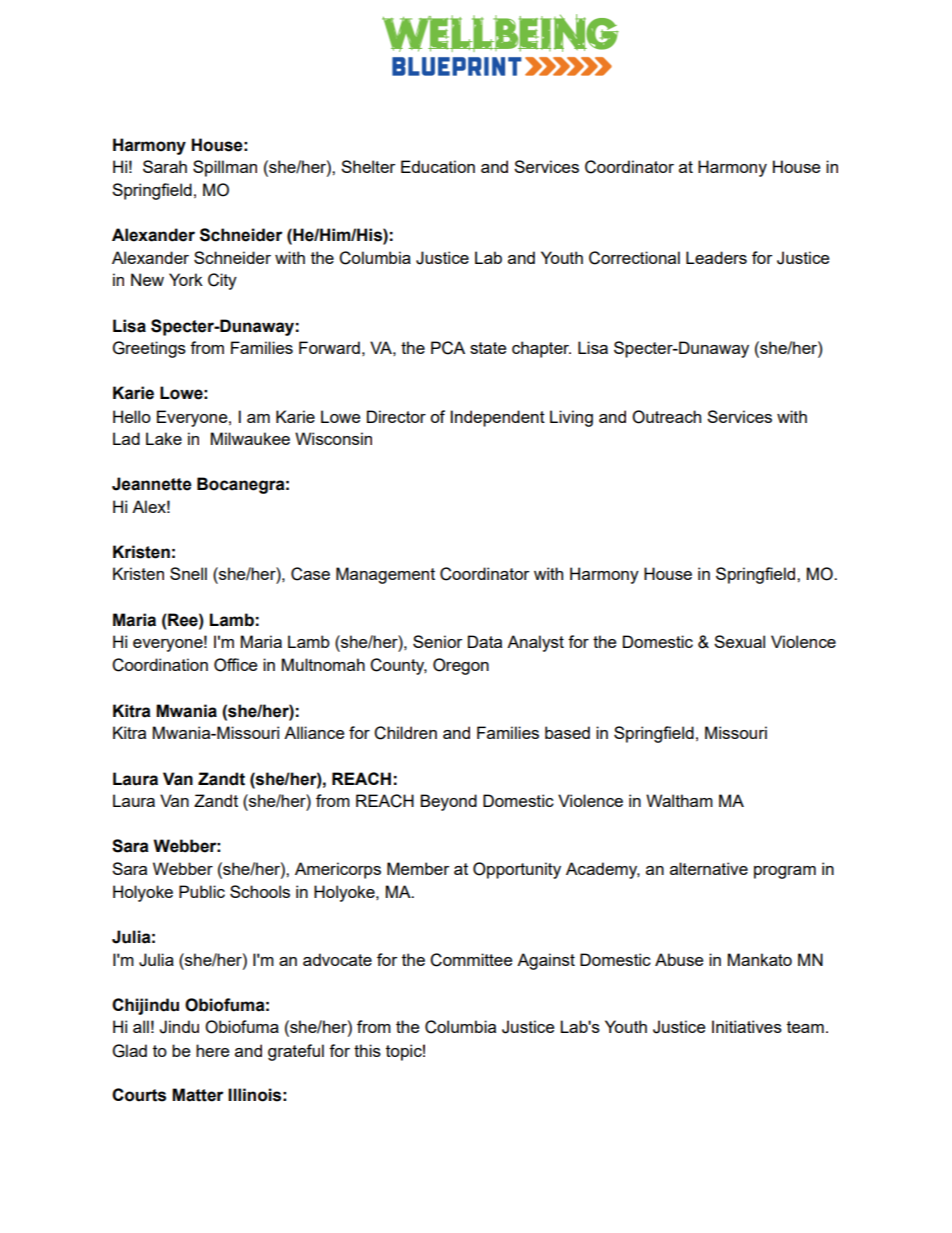 The image size is (952, 1233). I want to click on this, so click(367, 1050).
